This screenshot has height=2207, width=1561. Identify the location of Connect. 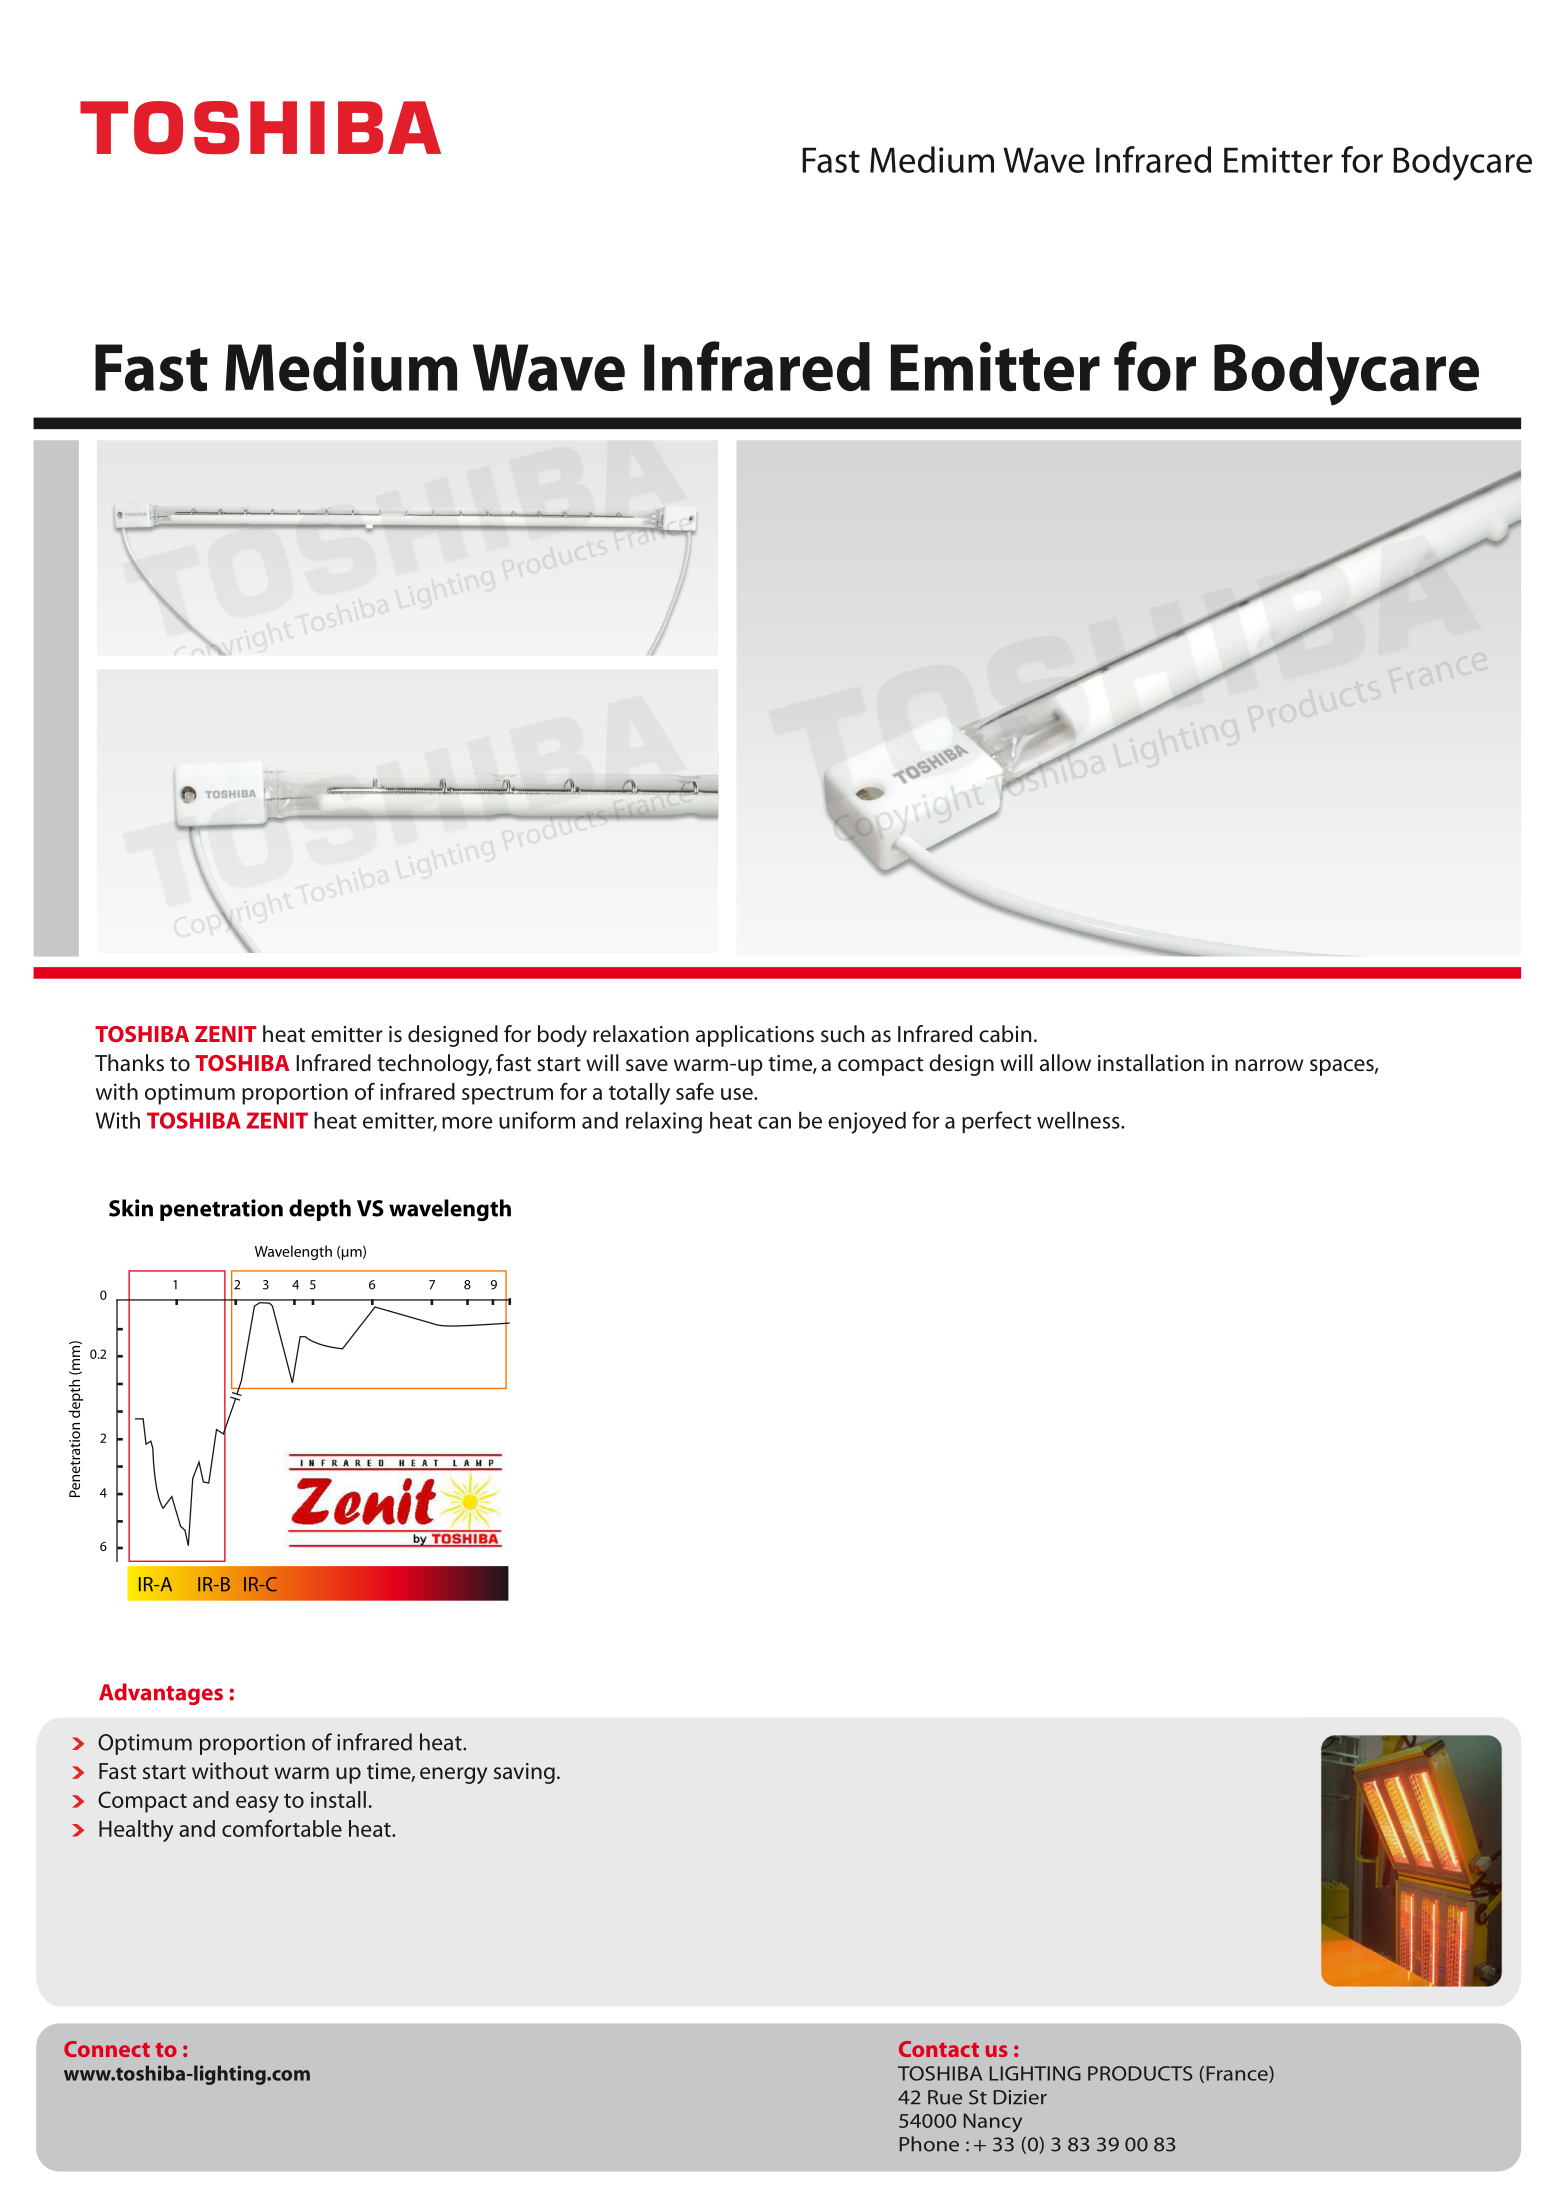
(107, 2049).
